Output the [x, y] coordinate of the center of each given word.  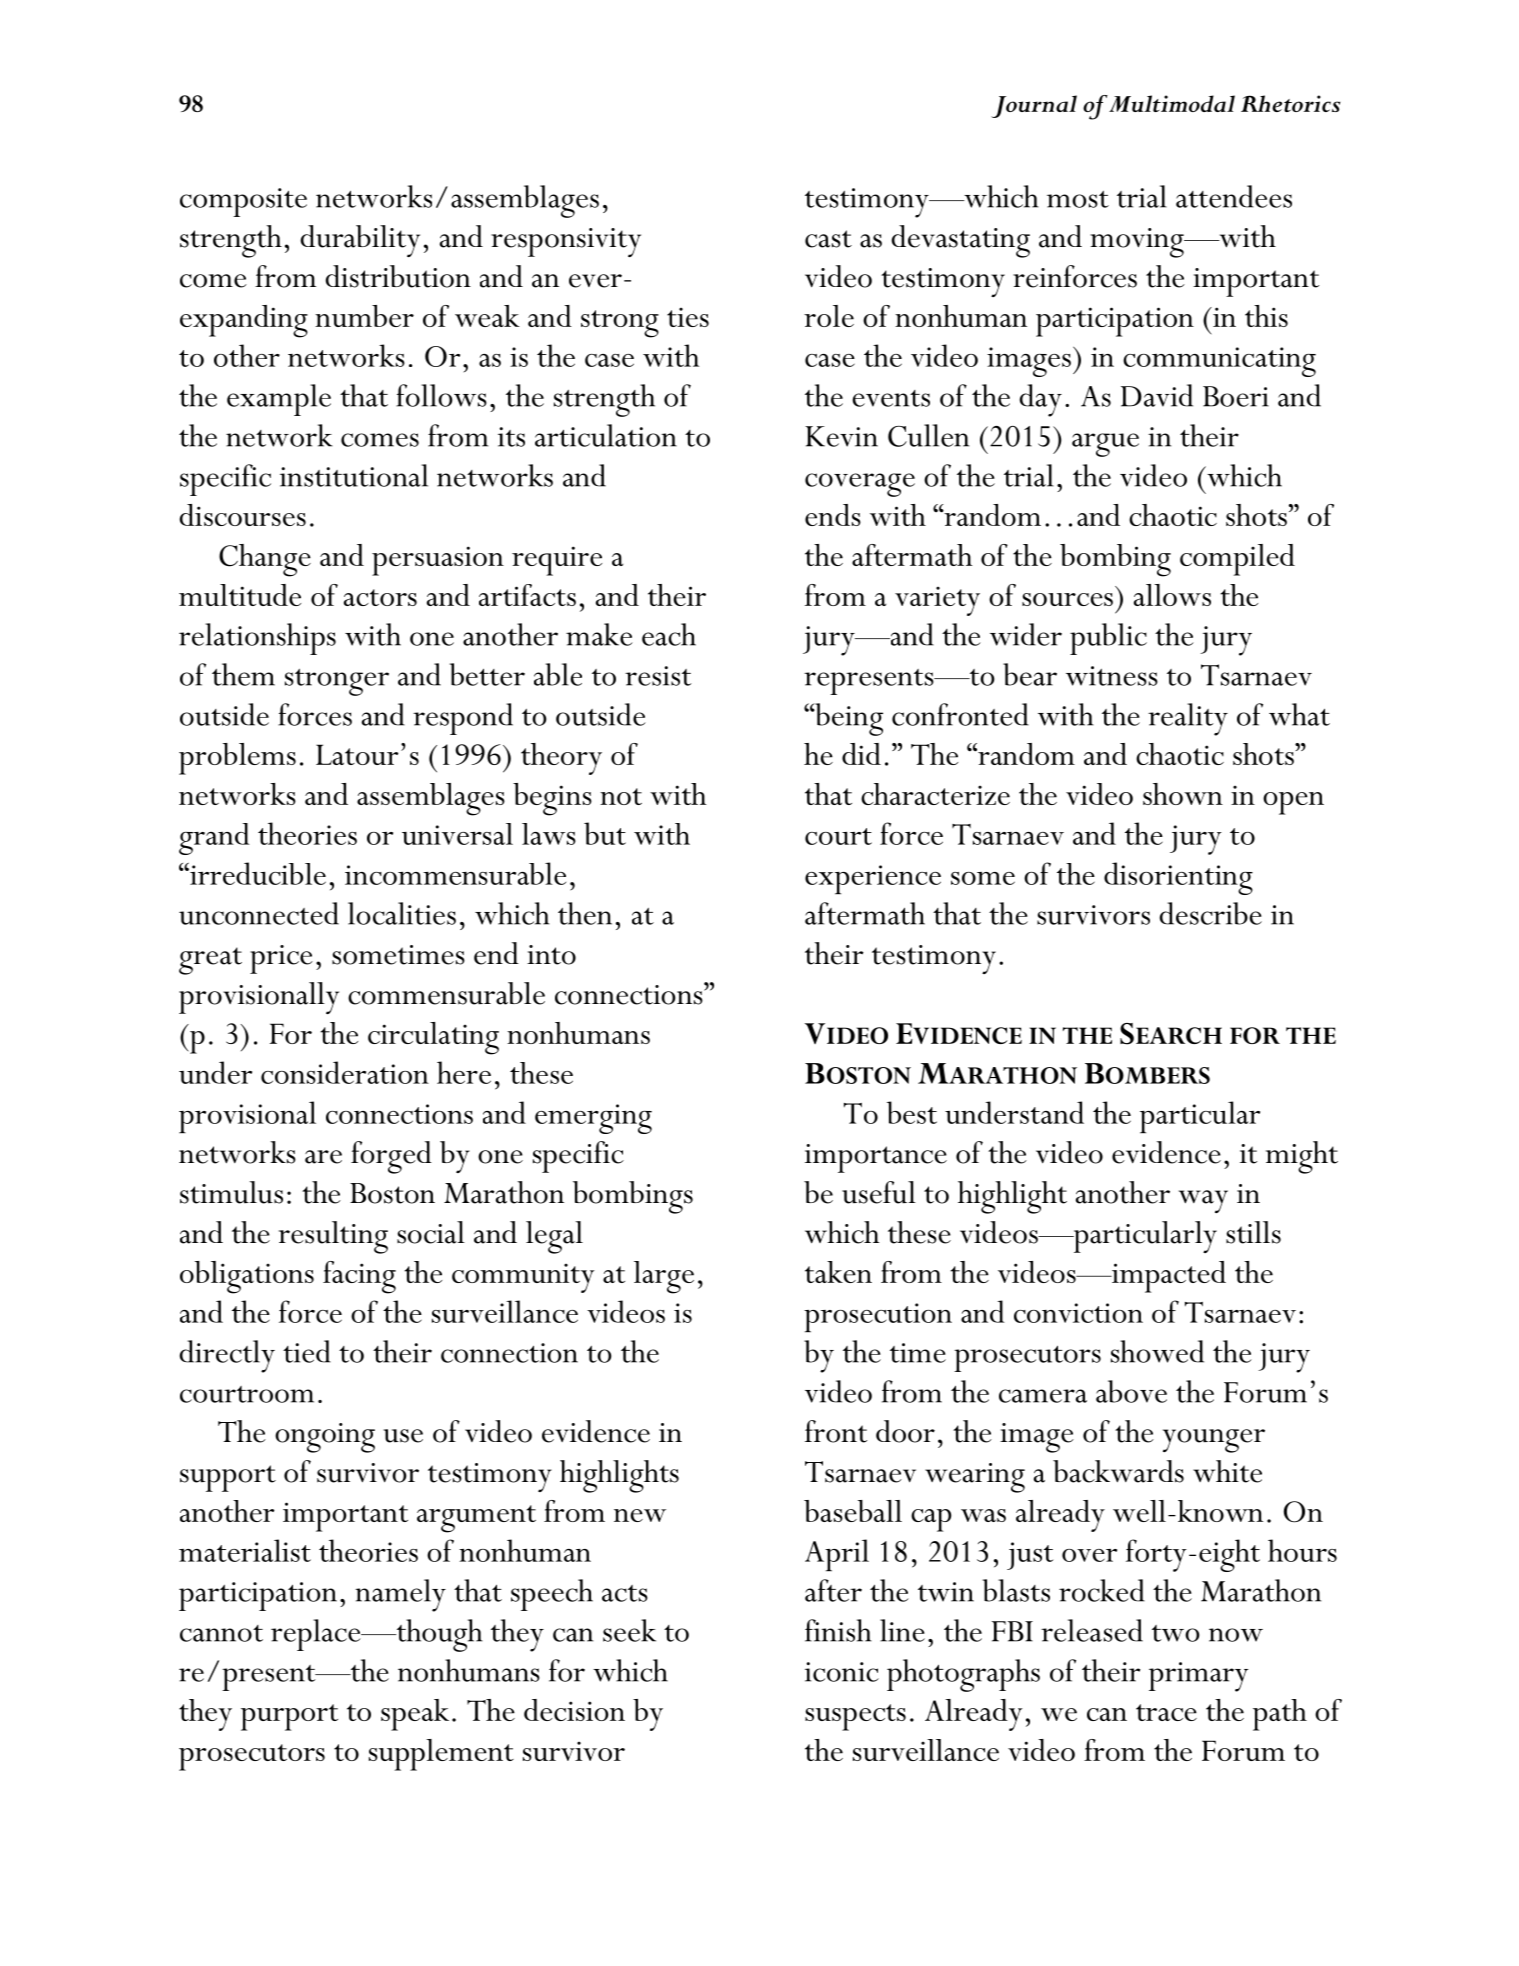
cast [828, 239]
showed [1157, 1351]
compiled [1237, 560]
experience [873, 879]
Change [265, 560]
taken [838, 1272]
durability [360, 241]
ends [833, 515]
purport [289, 1717]
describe [1211, 913]
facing [359, 1277]
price [281, 959]
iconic [842, 1672]
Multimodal [1172, 103]
